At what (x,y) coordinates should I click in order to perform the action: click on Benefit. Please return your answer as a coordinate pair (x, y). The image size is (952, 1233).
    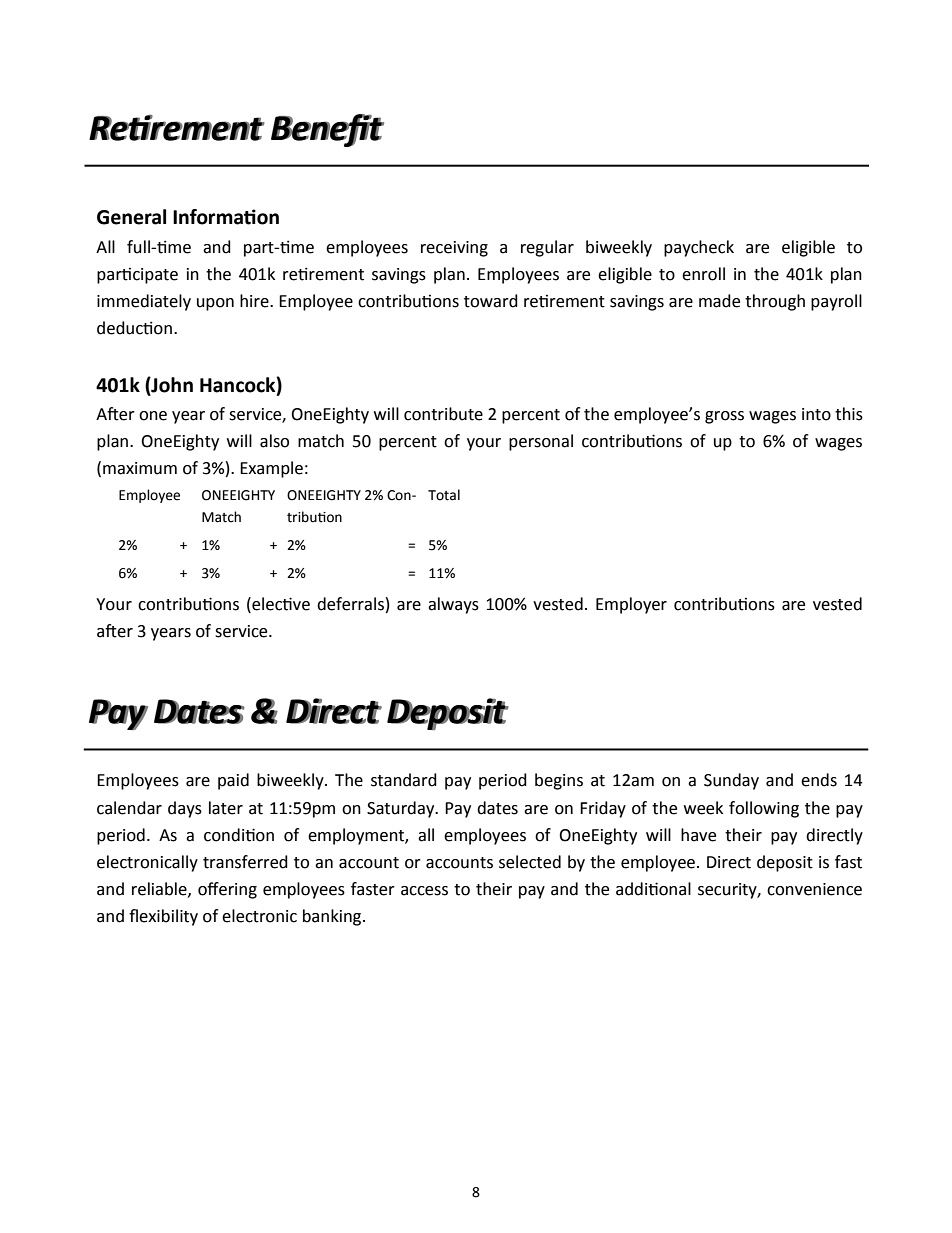
    Looking at the image, I should click on (327, 130).
